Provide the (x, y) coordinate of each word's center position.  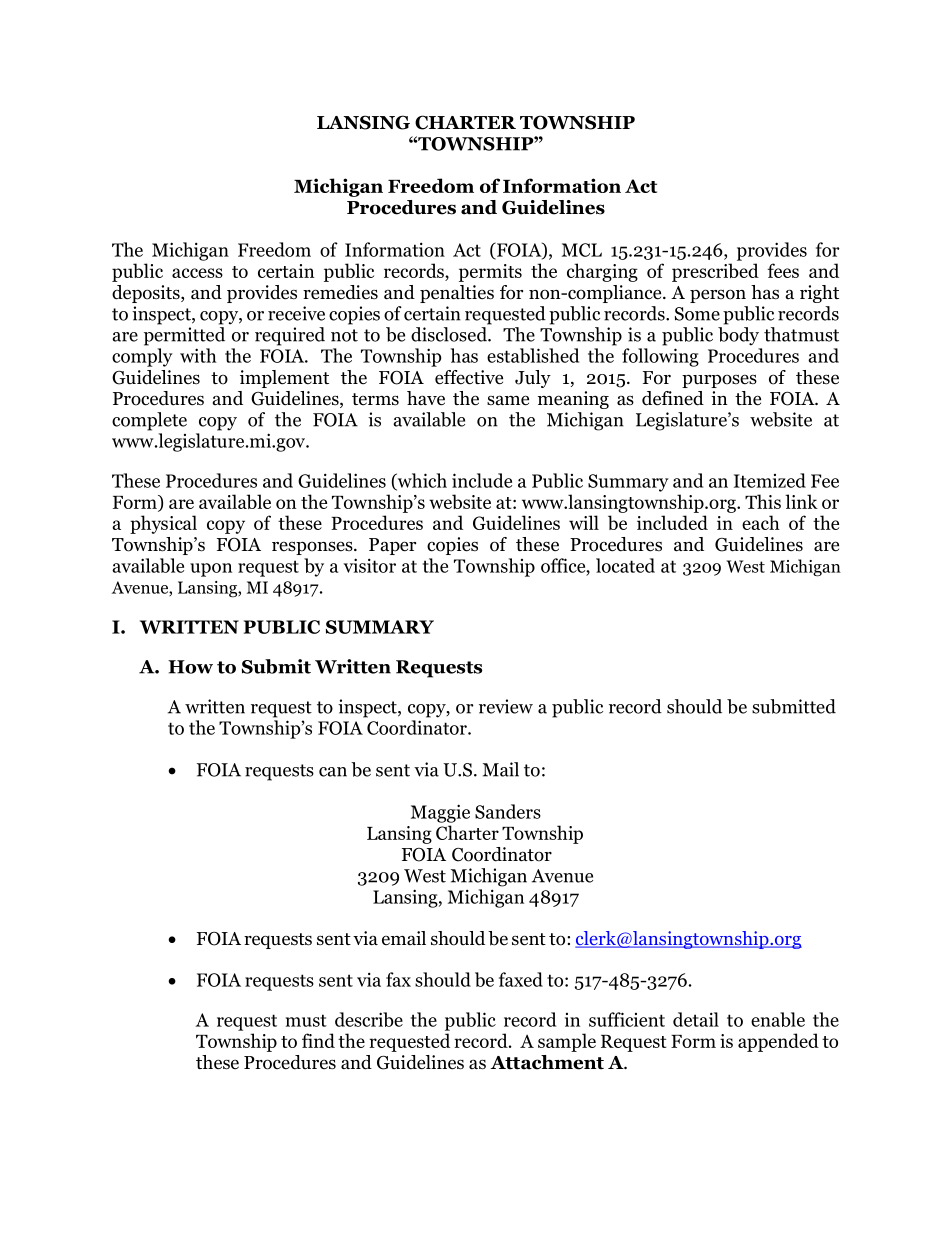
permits (490, 273)
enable (778, 1019)
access (197, 273)
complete (149, 421)
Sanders (508, 811)
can (333, 772)
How (190, 667)
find (318, 1040)
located (625, 565)
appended (778, 1042)
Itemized (770, 480)
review (506, 706)
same (508, 400)
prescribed (715, 272)
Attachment (547, 1062)
